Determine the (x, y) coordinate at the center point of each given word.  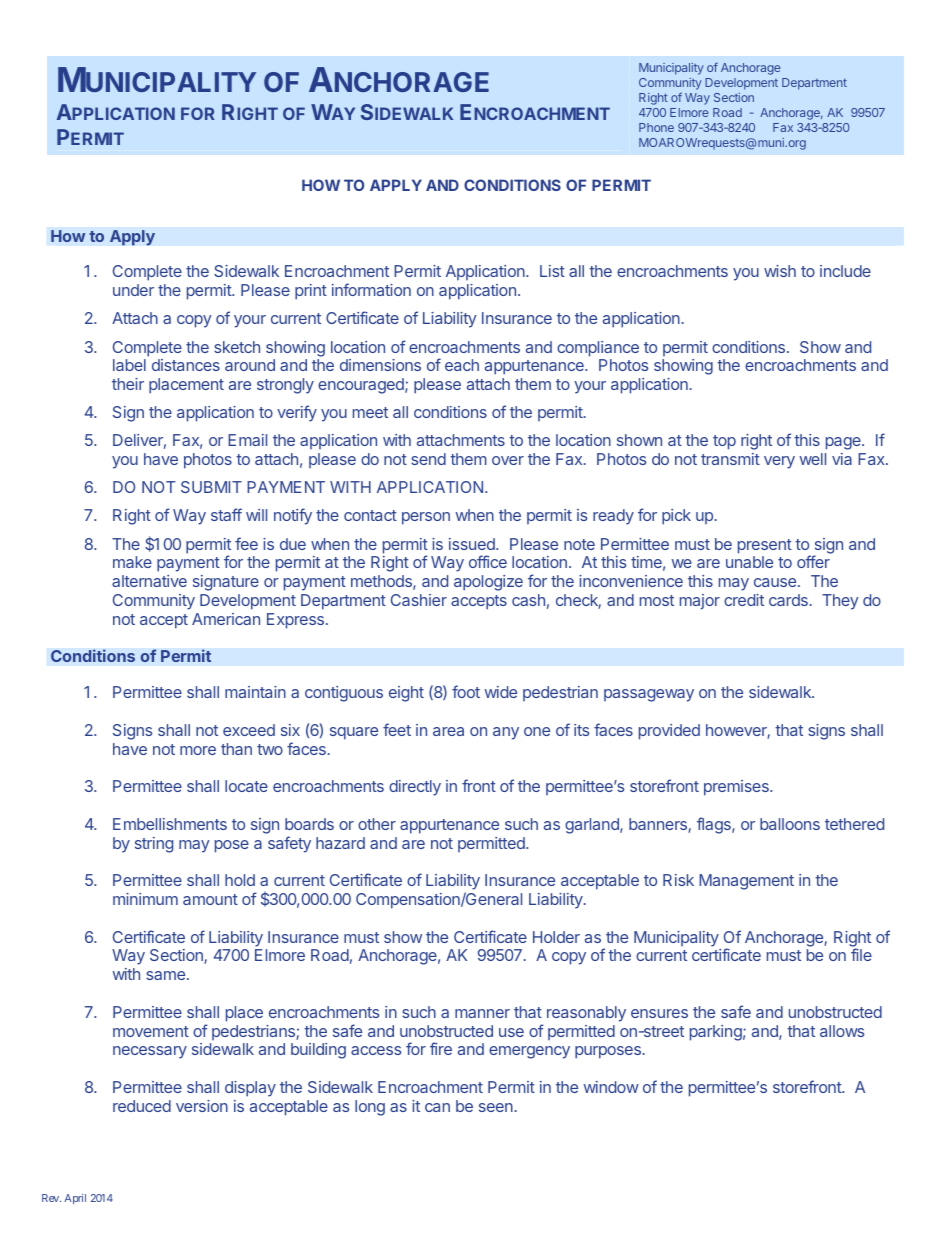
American (226, 619)
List (552, 271)
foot (466, 691)
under (133, 290)
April (75, 1199)
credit (744, 600)
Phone (656, 127)
